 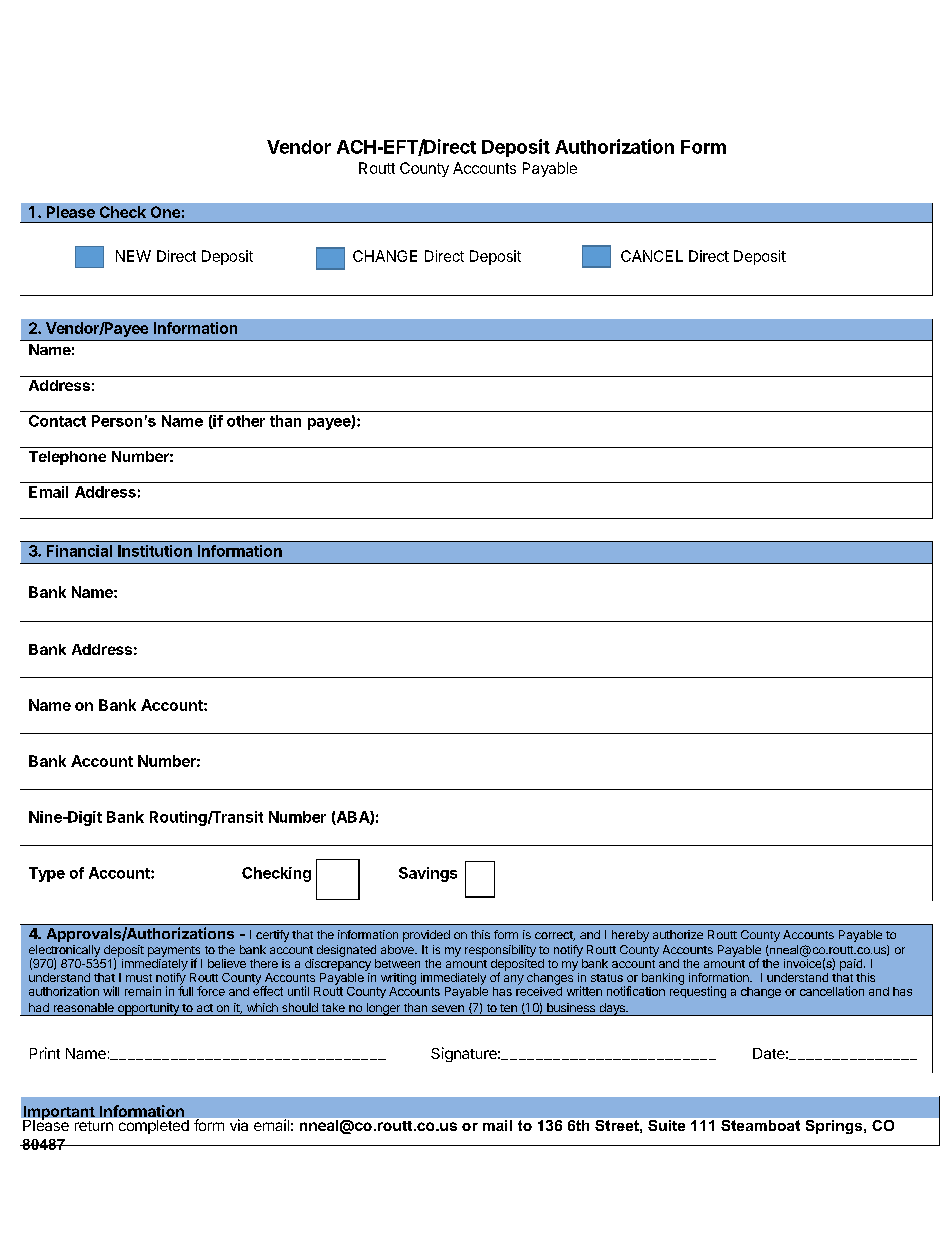 I want to click on Savings, so click(x=428, y=874).
